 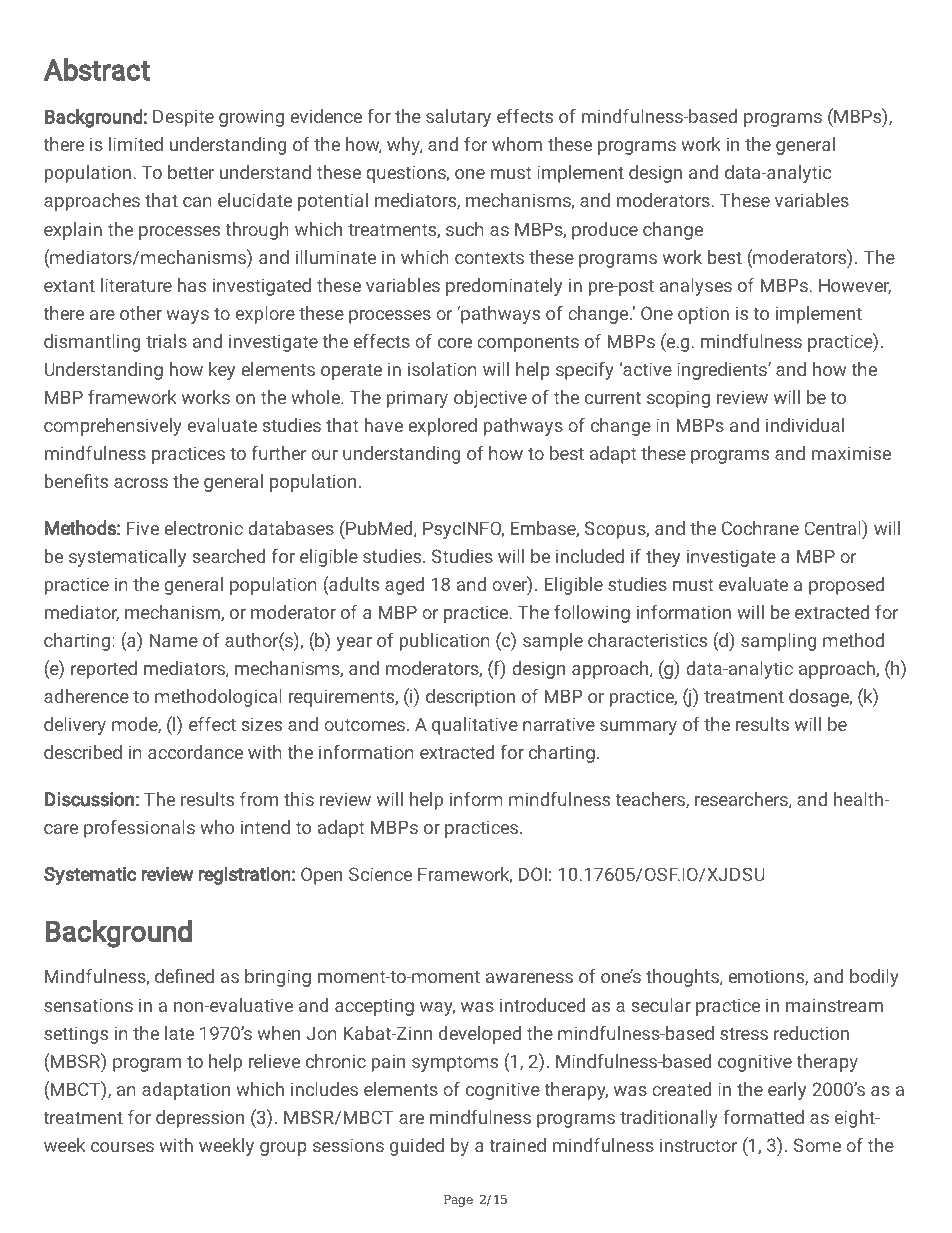 What do you see at coordinates (445, 642) in the screenshot?
I see `publication` at bounding box center [445, 642].
